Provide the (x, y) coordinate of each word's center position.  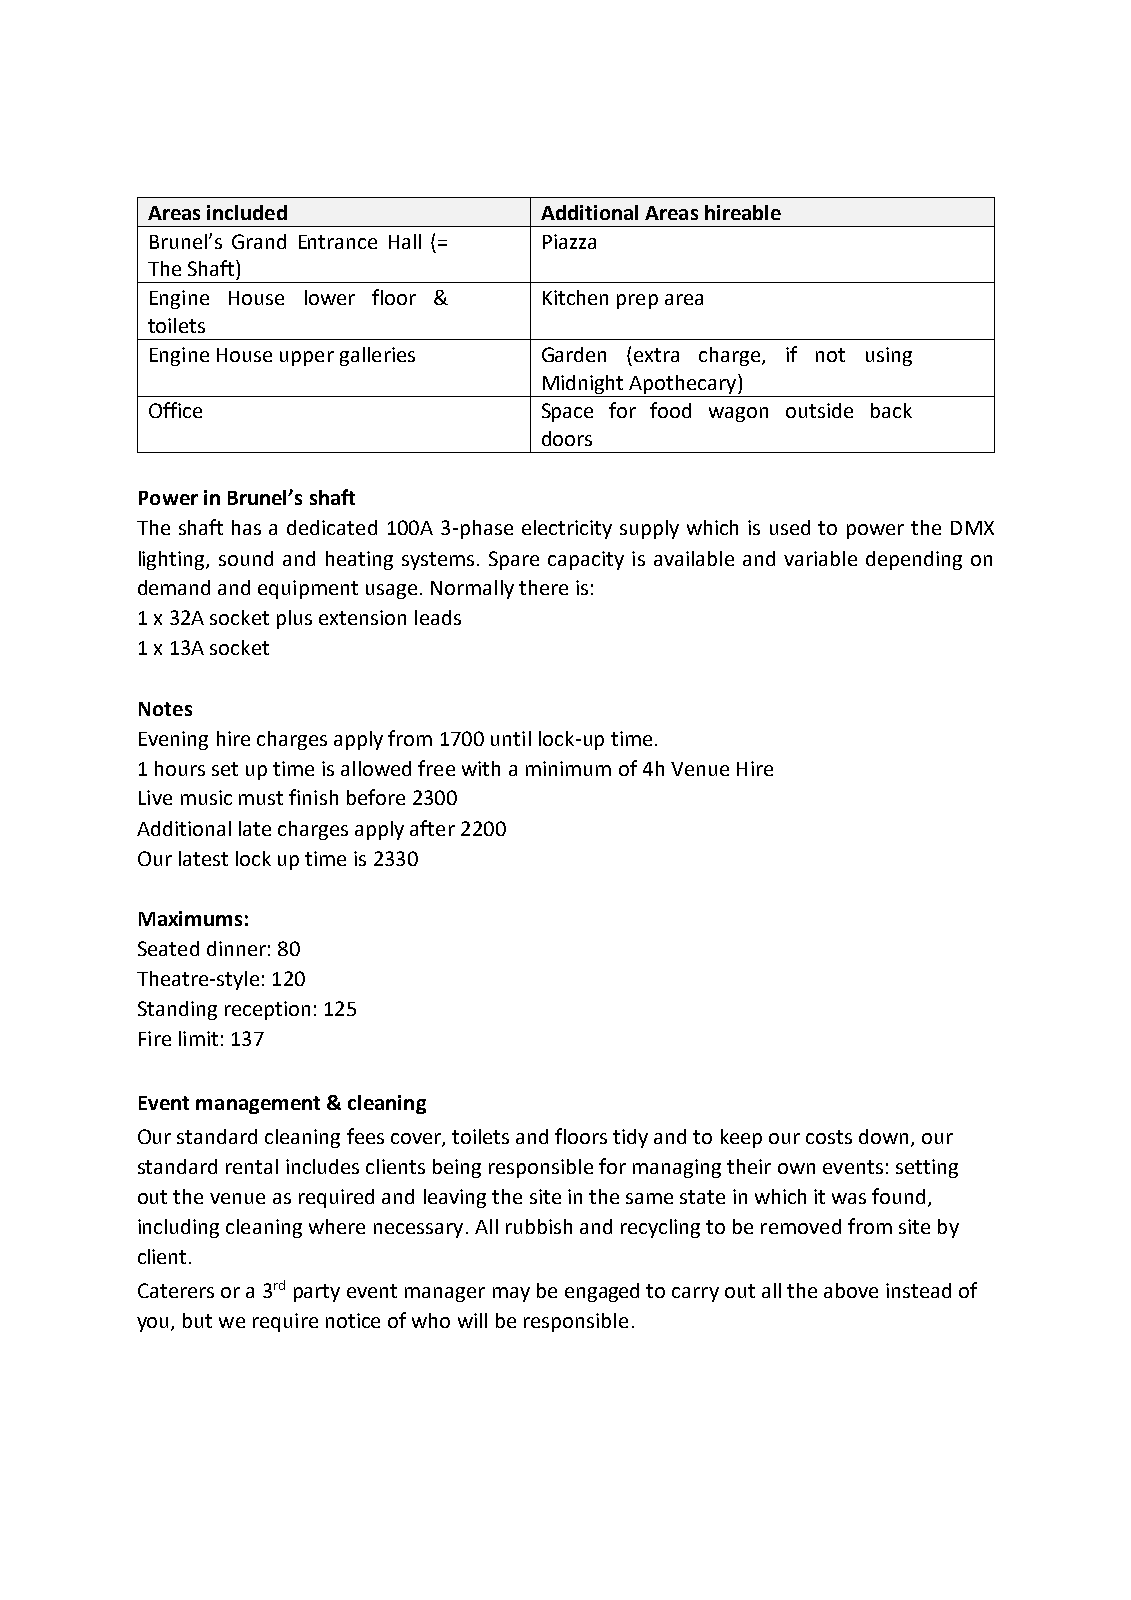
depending (914, 560)
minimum (568, 768)
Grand (259, 241)
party (317, 1293)
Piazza (569, 241)
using (889, 356)
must (261, 798)
